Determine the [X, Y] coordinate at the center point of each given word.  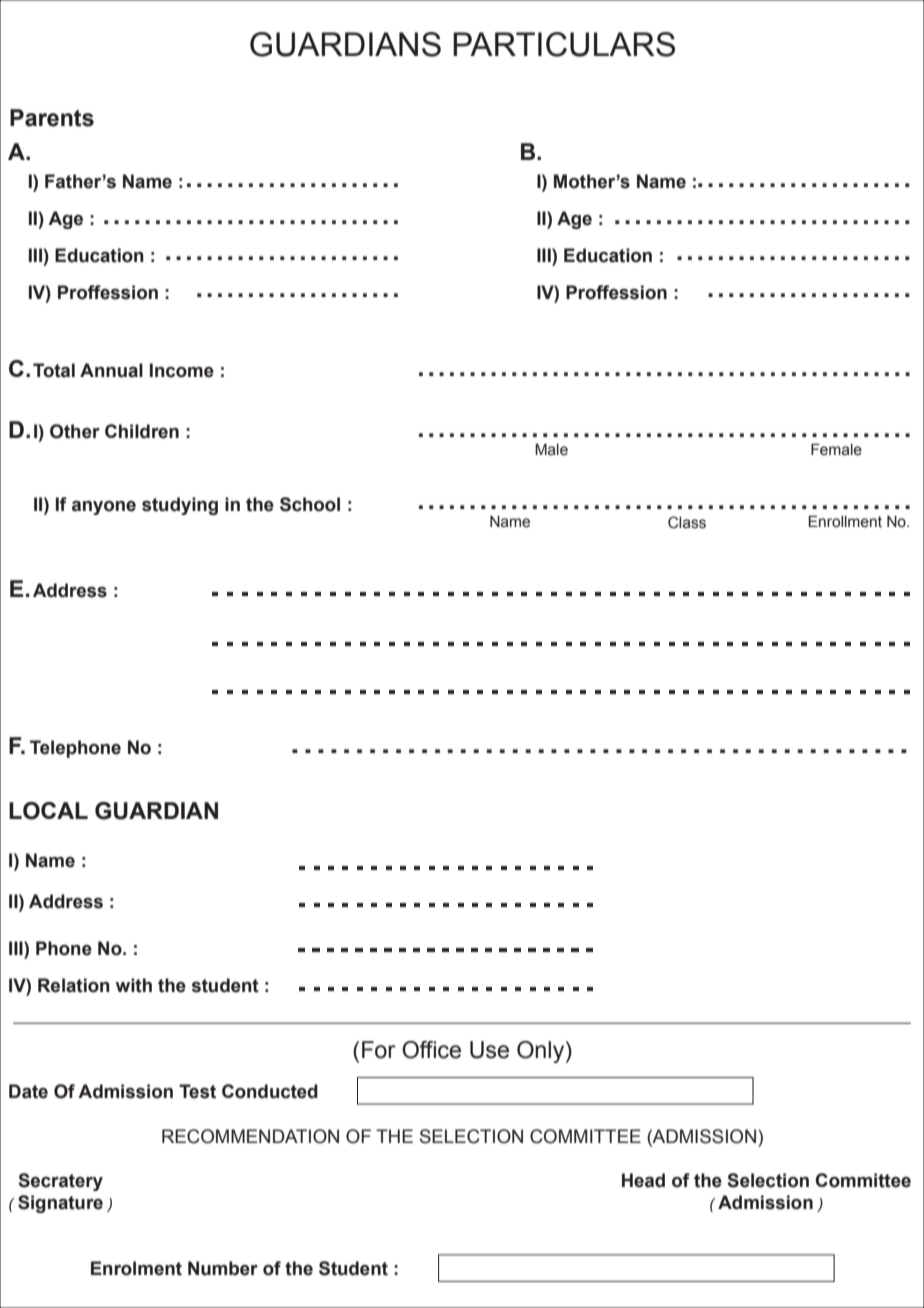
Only [542, 1052]
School [310, 504]
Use [489, 1050]
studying [180, 506]
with [134, 985]
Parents [52, 118]
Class [687, 522]
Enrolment [136, 1268]
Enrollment [845, 522]
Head [643, 1180]
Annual [111, 370]
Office [431, 1050]
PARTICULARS [564, 44]
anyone [104, 507]
